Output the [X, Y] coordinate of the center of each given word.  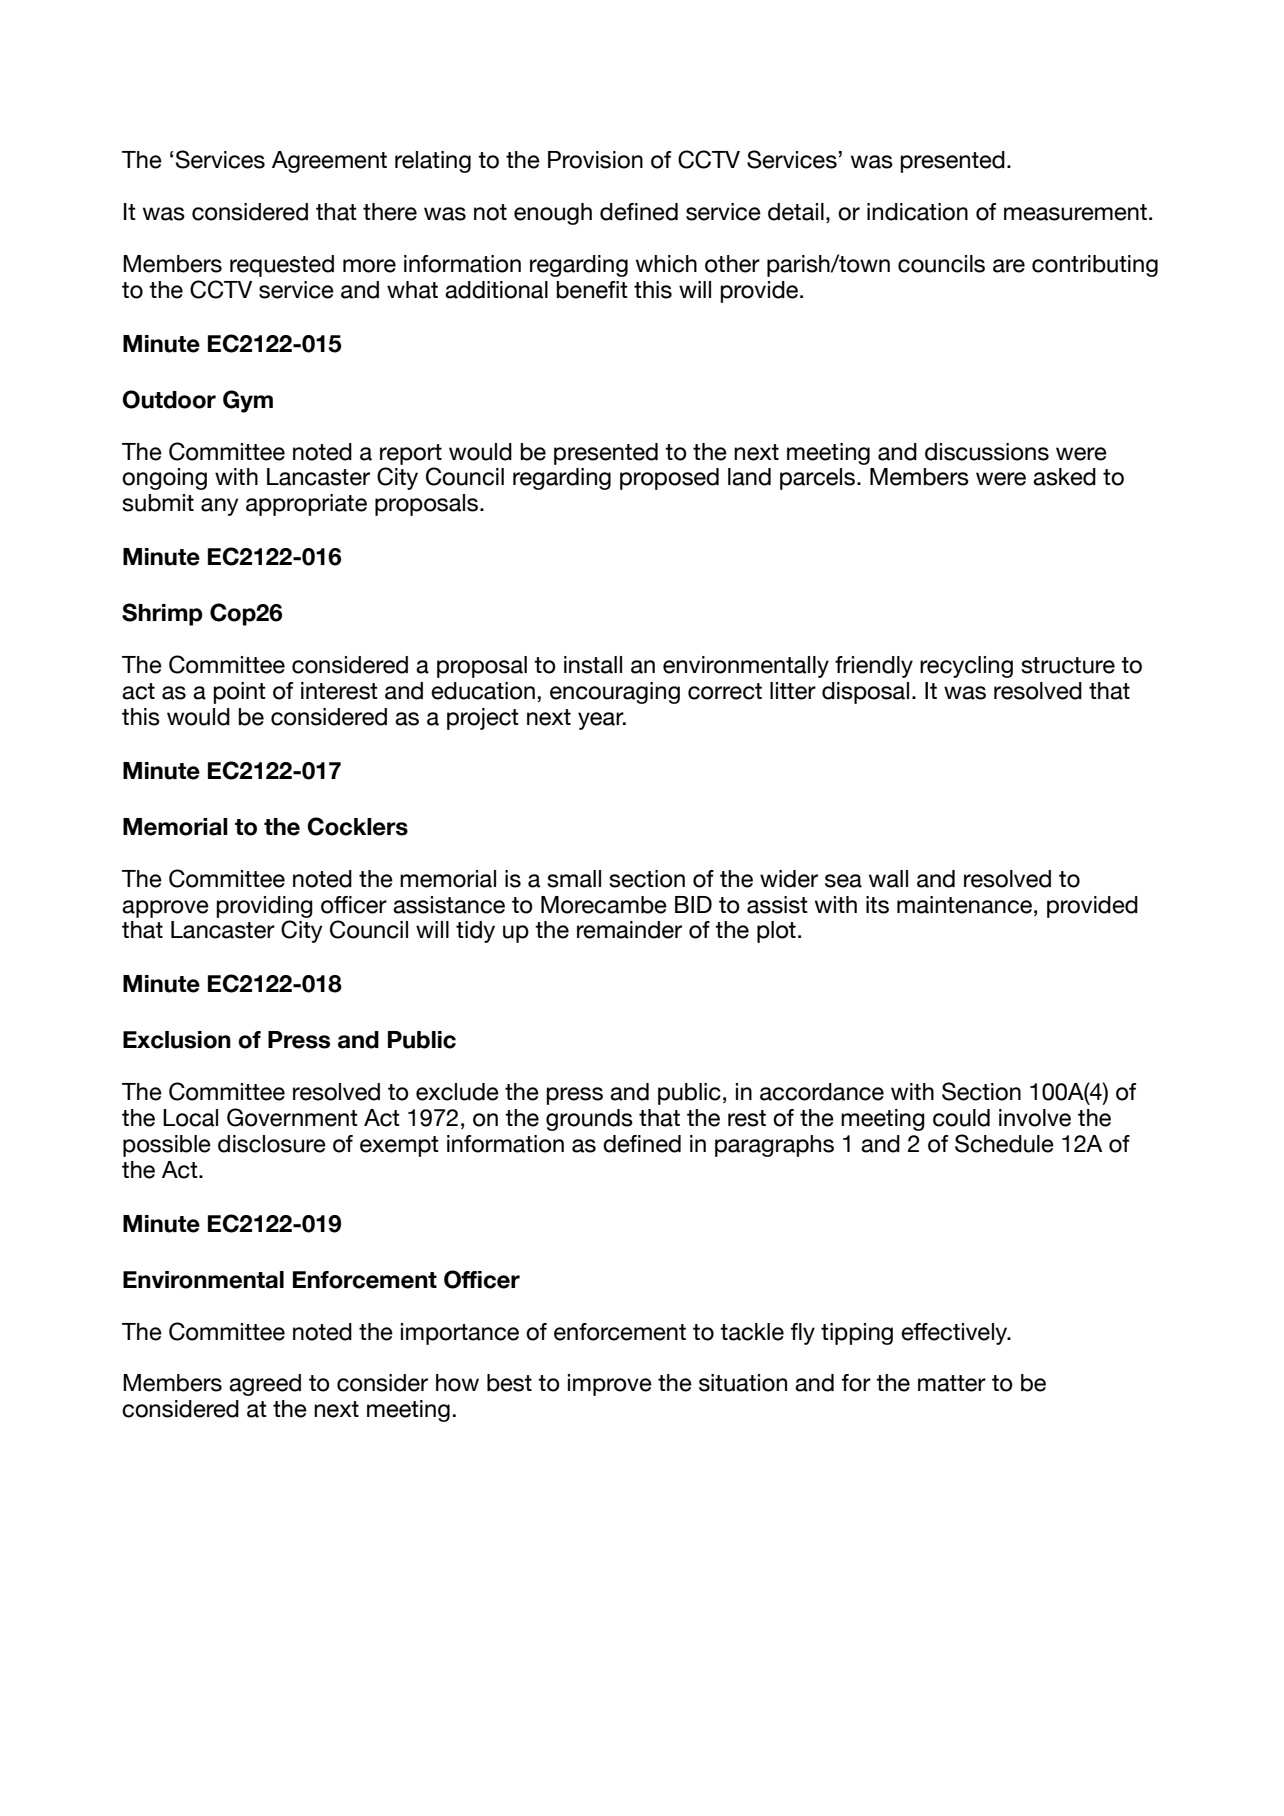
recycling [966, 667]
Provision [595, 160]
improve [610, 1385]
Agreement [329, 162]
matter [952, 1383]
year [602, 721]
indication [917, 212]
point [239, 693]
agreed [265, 1385]
